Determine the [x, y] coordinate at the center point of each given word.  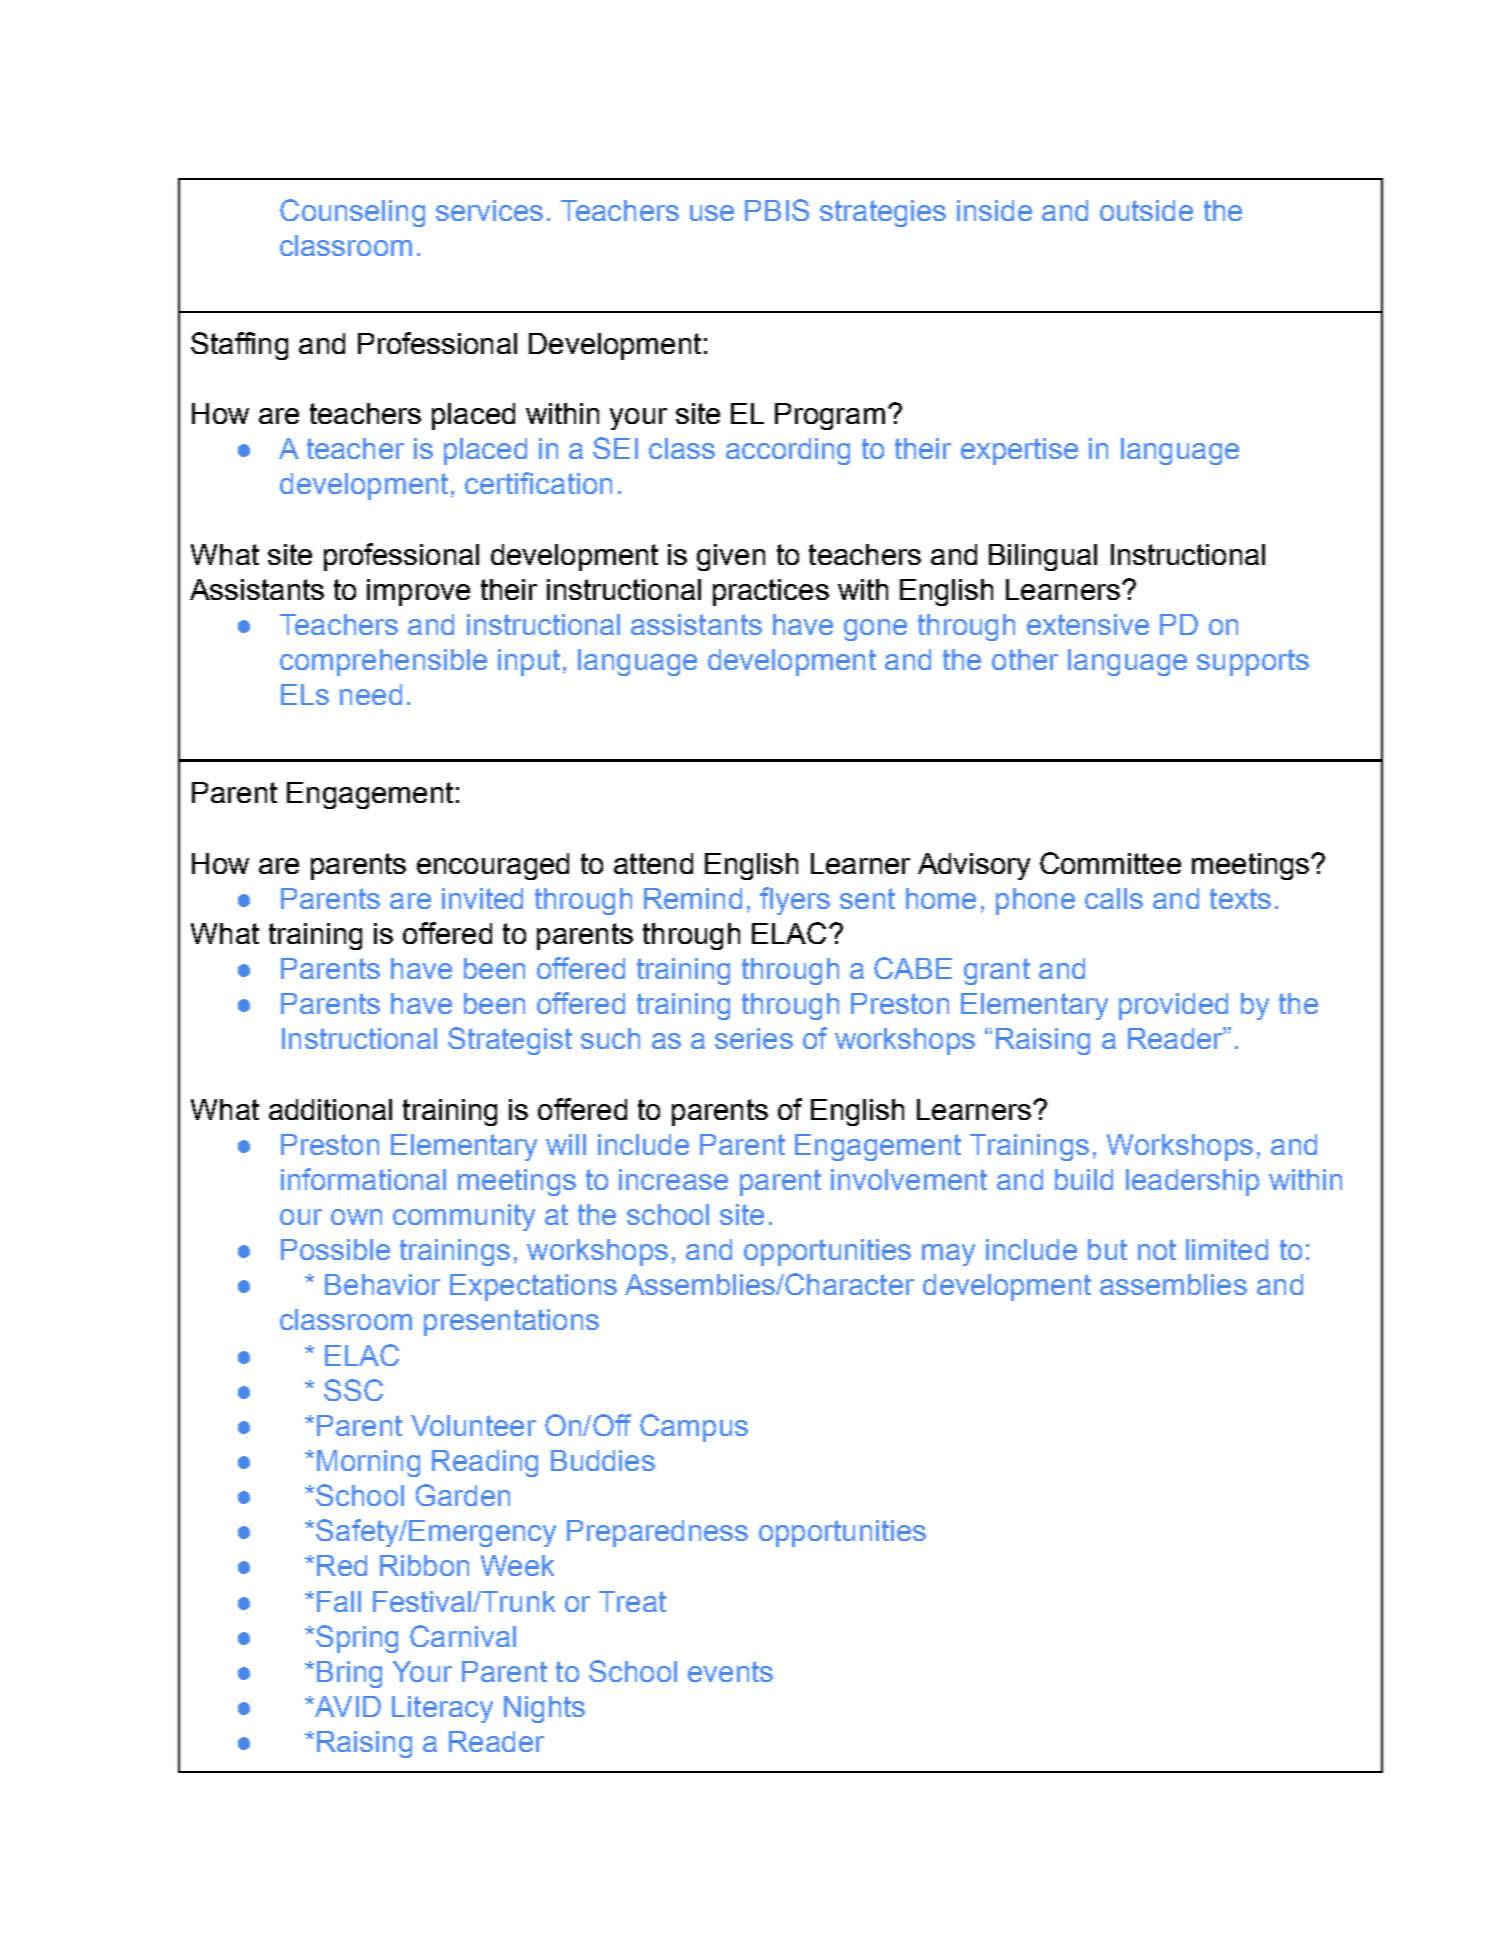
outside [1146, 210]
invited [482, 898]
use [712, 213]
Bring [349, 1674]
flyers [795, 901]
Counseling [352, 213]
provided [1173, 1006]
